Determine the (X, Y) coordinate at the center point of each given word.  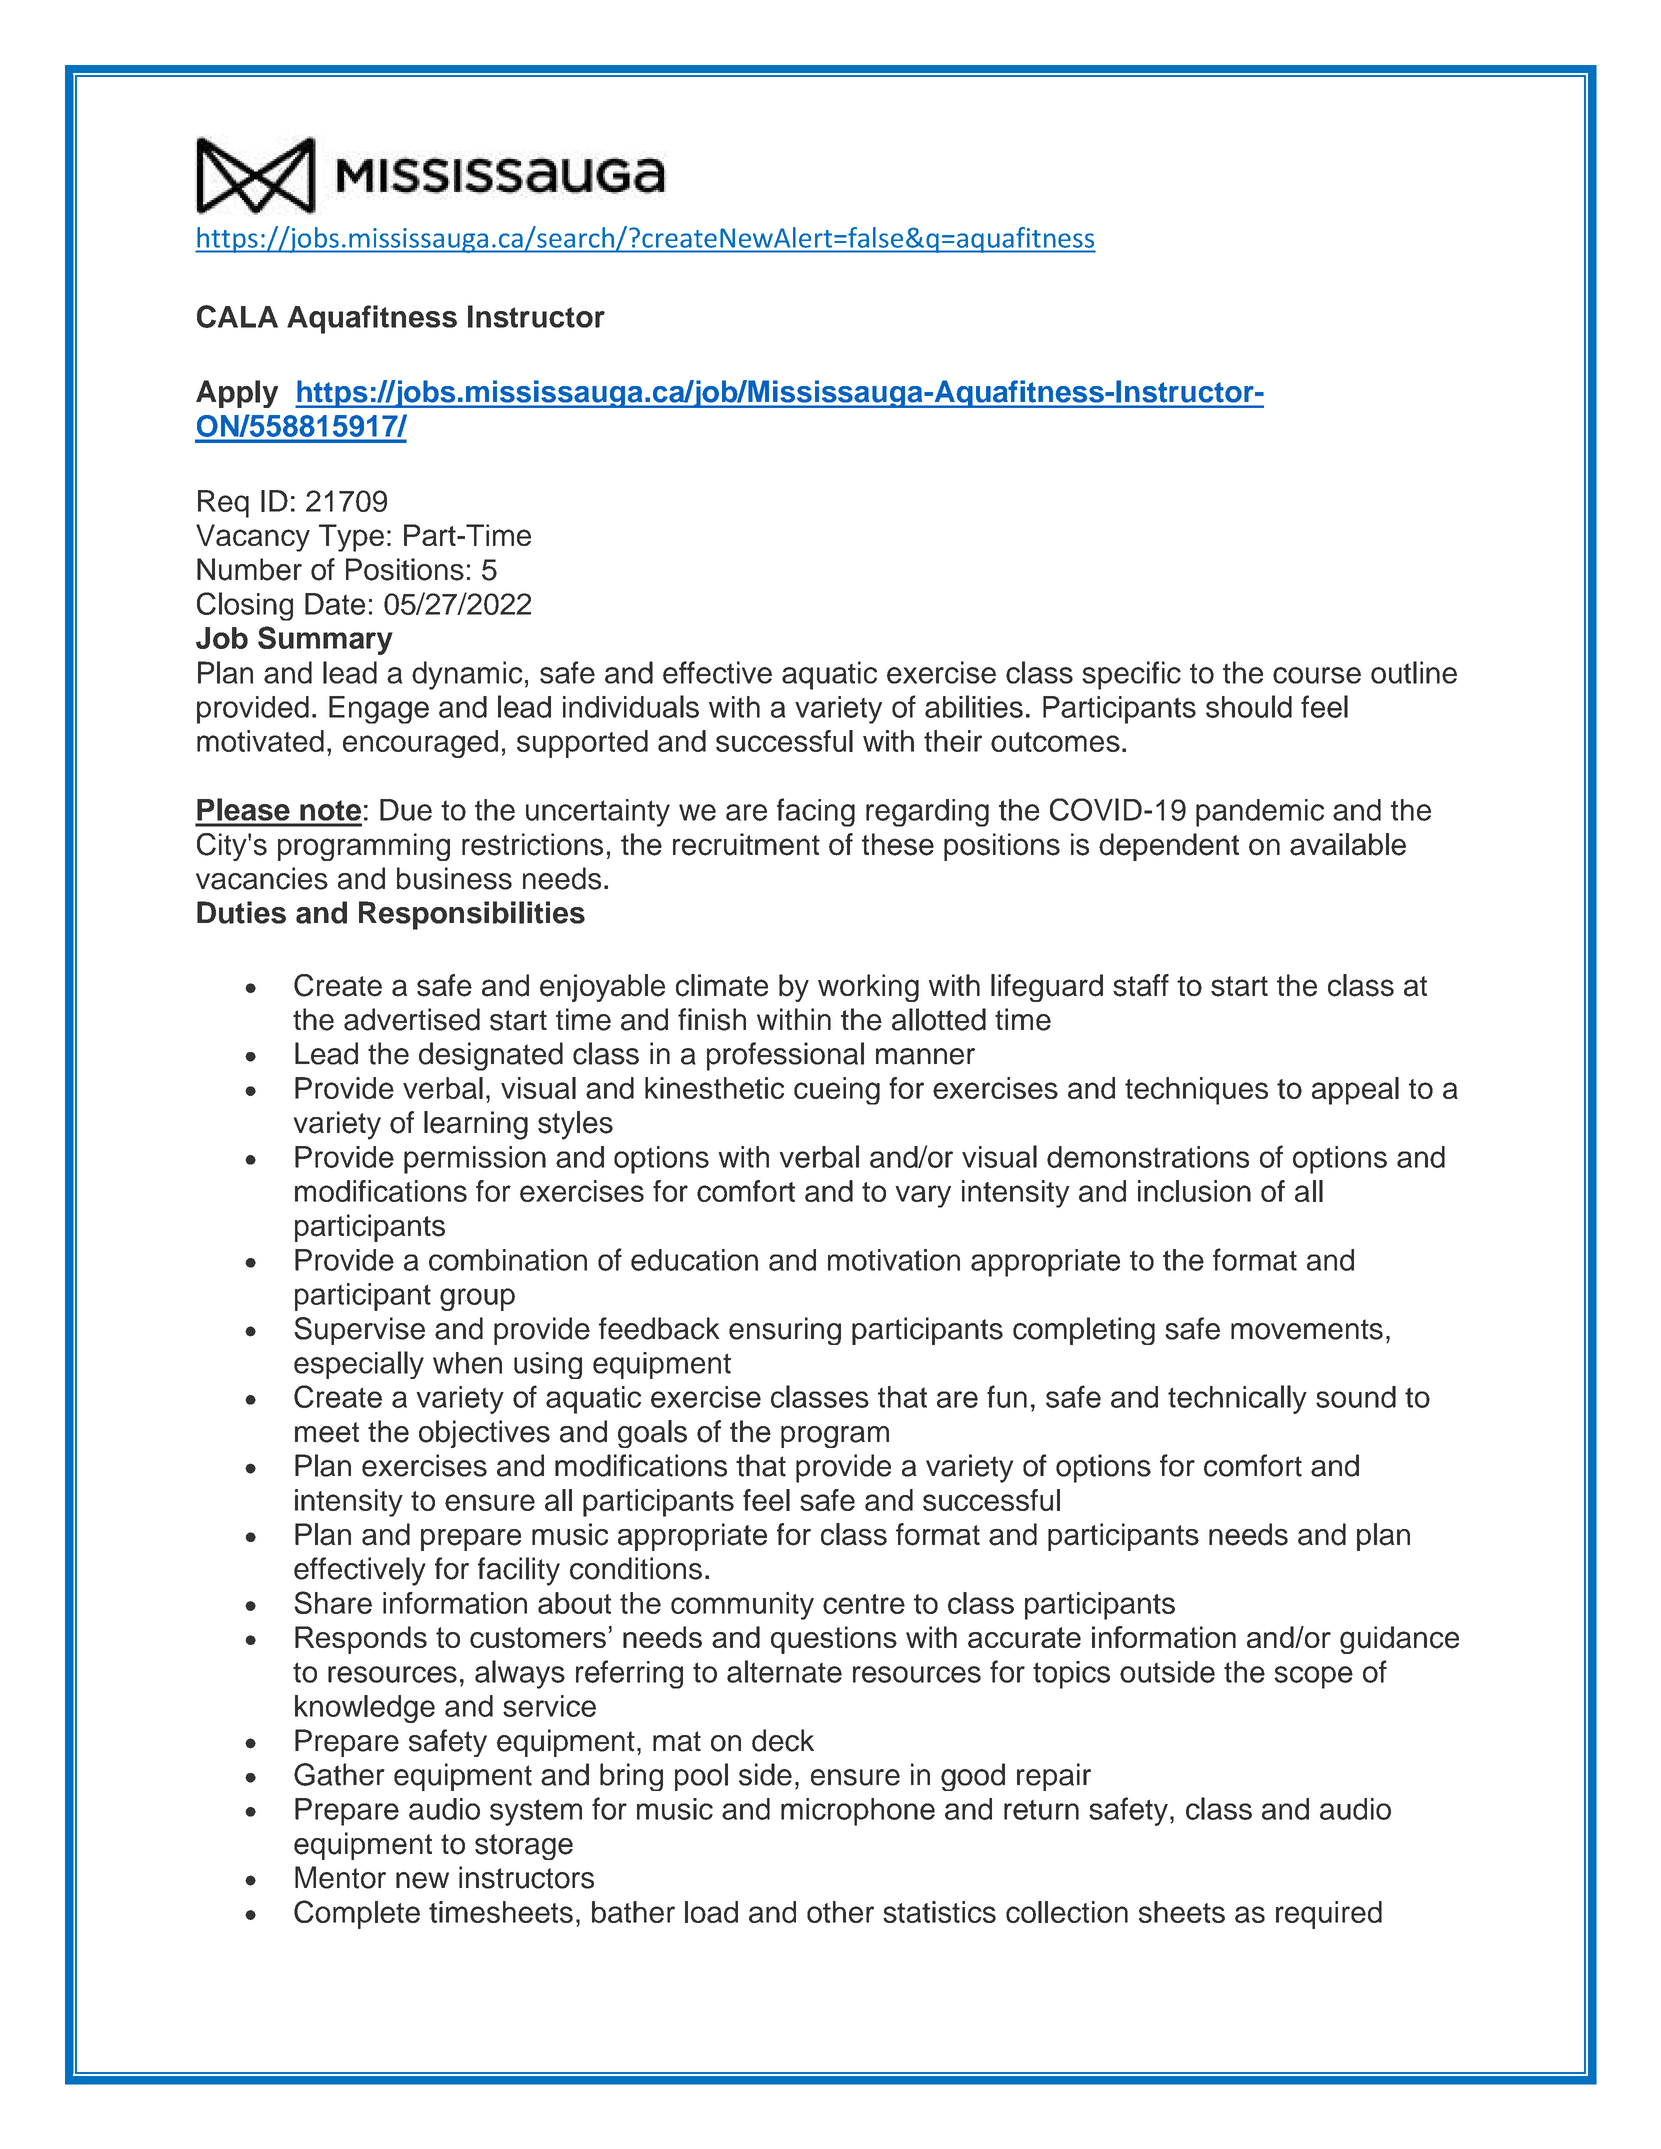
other (840, 1912)
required (1329, 1915)
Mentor (340, 1877)
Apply (237, 394)
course (1317, 675)
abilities (974, 706)
